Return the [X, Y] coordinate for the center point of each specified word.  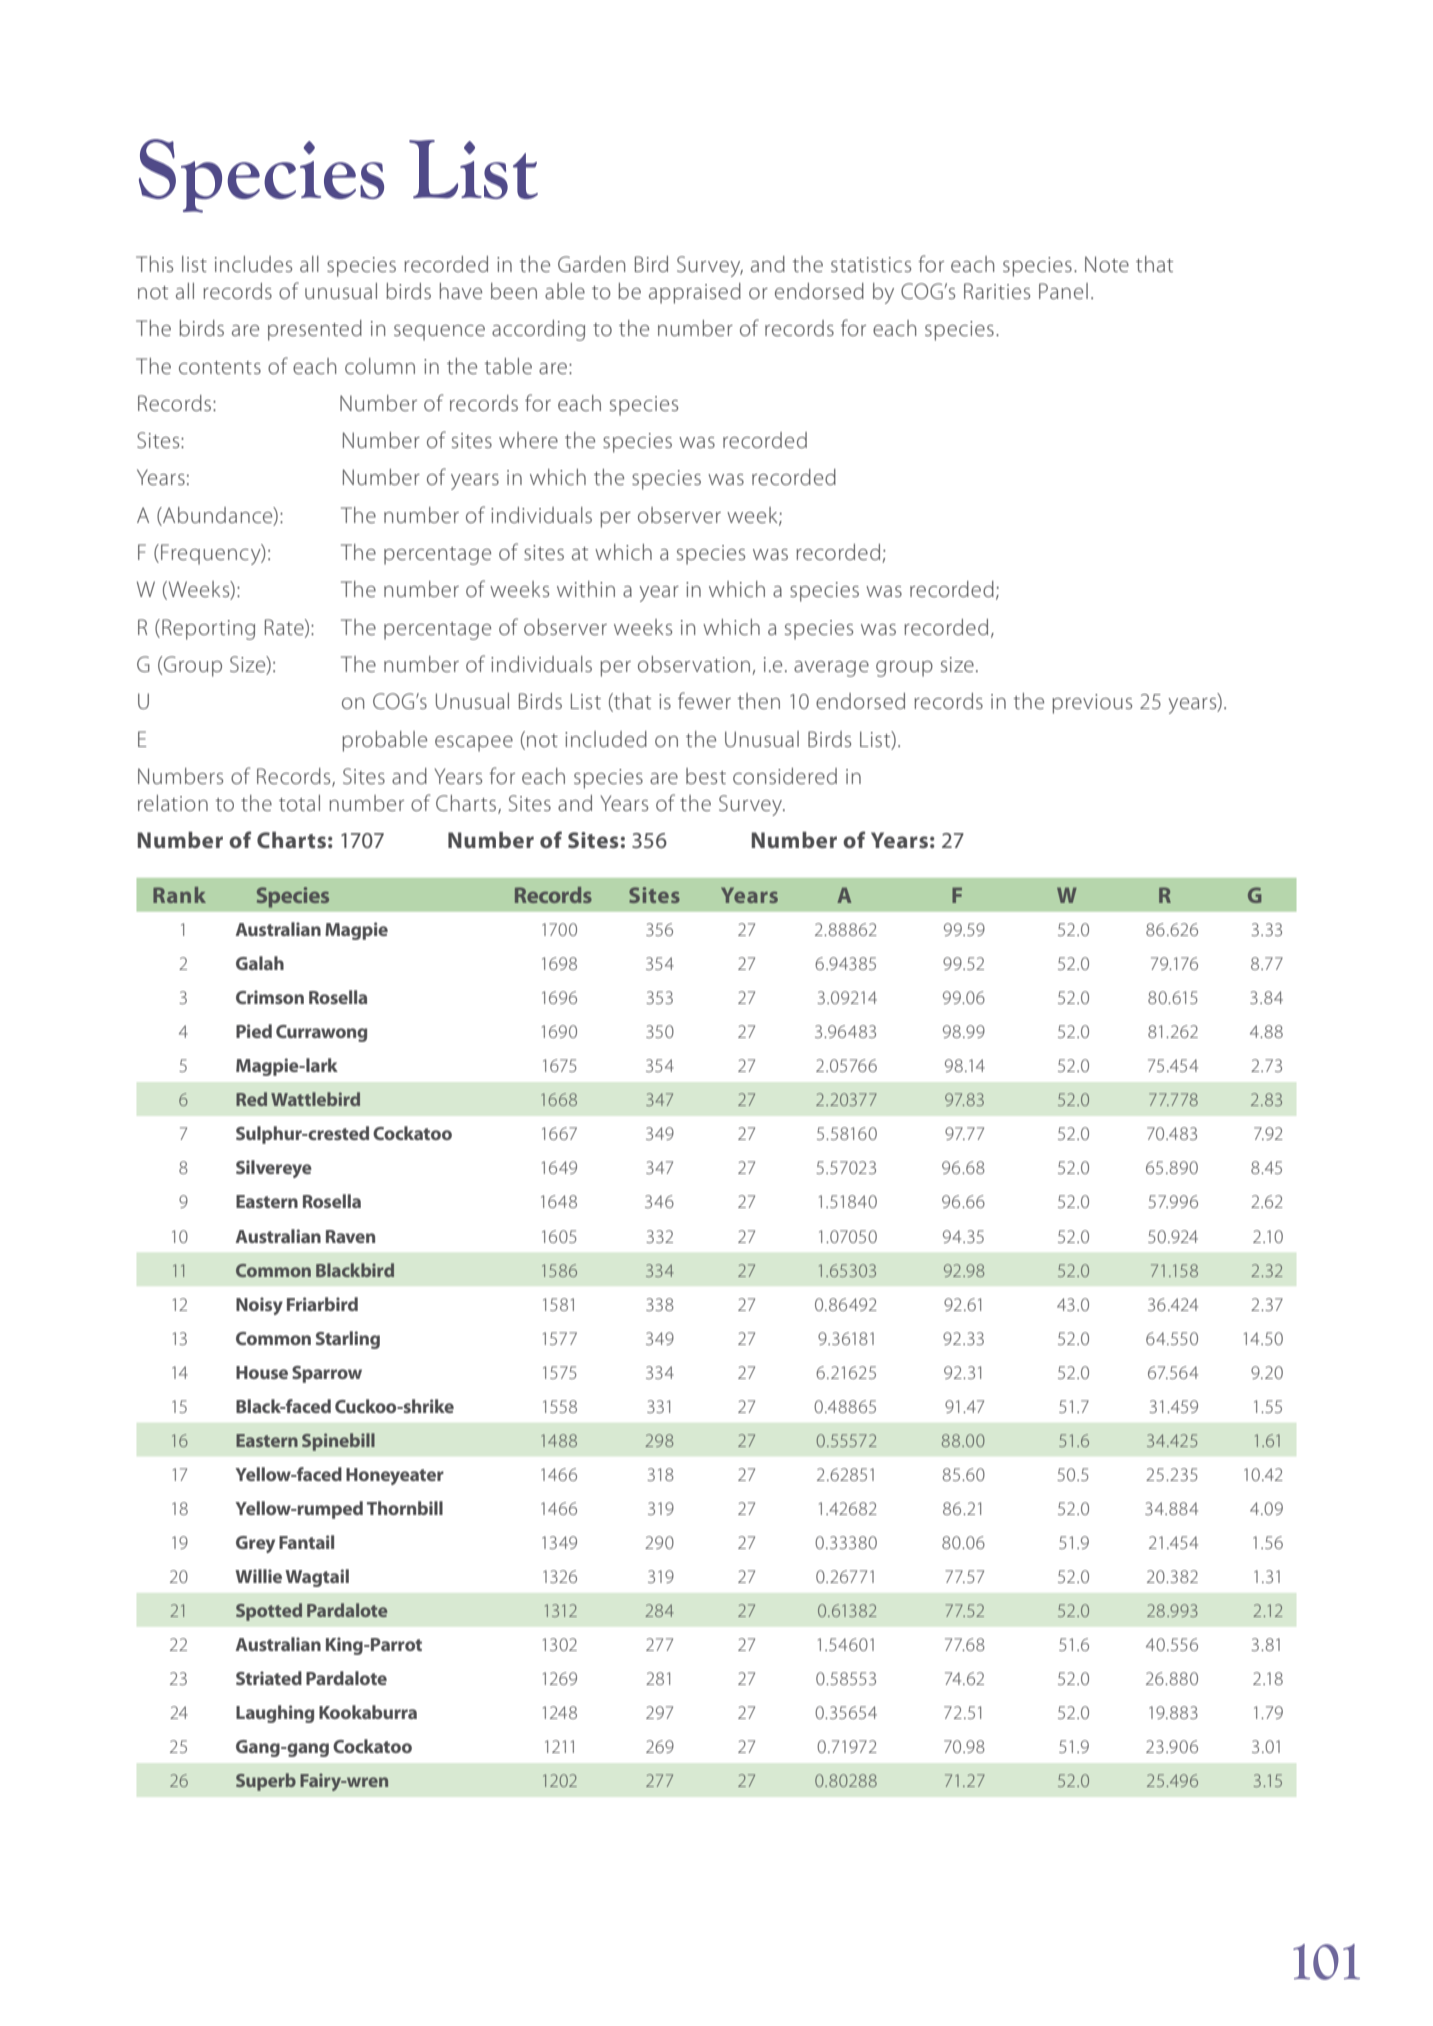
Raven [350, 1236]
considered [785, 776]
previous [1092, 704]
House [262, 1372]
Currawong [321, 1033]
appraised [695, 293]
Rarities [997, 291]
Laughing [275, 1714]
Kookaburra [368, 1712]
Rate [285, 628]
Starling [348, 1340]
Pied [254, 1031]
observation [694, 664]
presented [315, 330]
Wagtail [317, 1578]
